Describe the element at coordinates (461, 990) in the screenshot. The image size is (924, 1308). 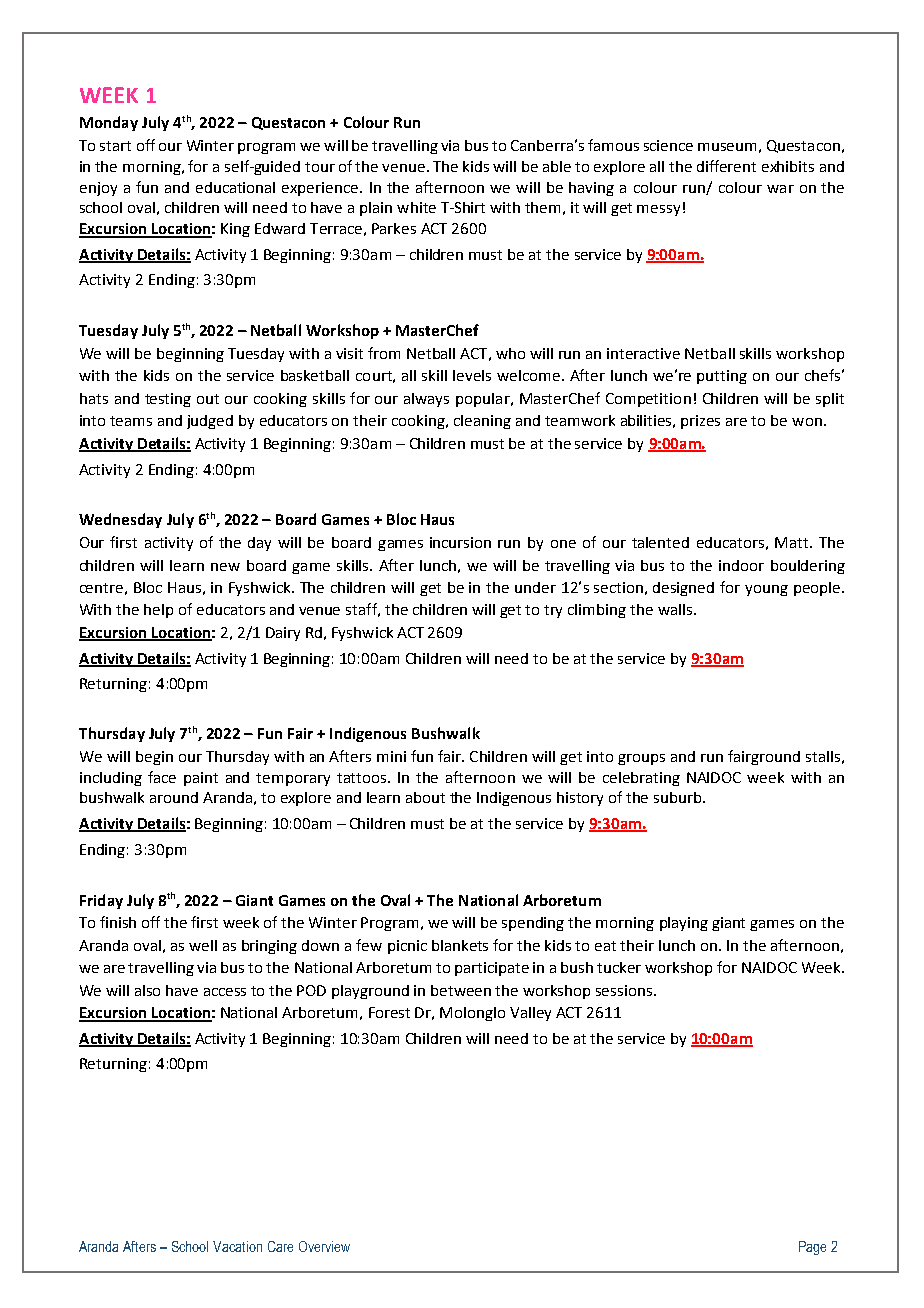
I see `between` at that location.
